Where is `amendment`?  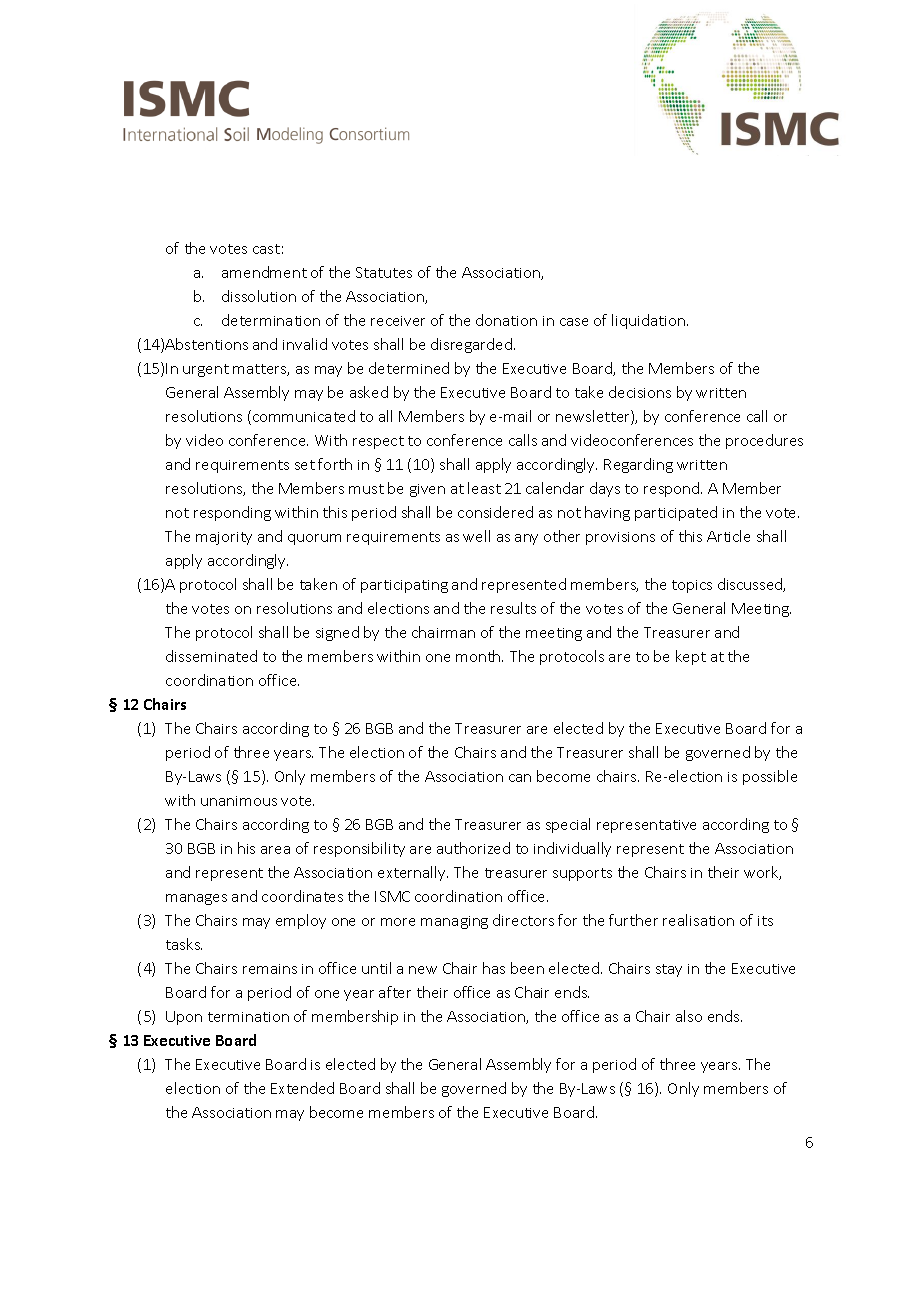
amendment is located at coordinates (264, 272).
